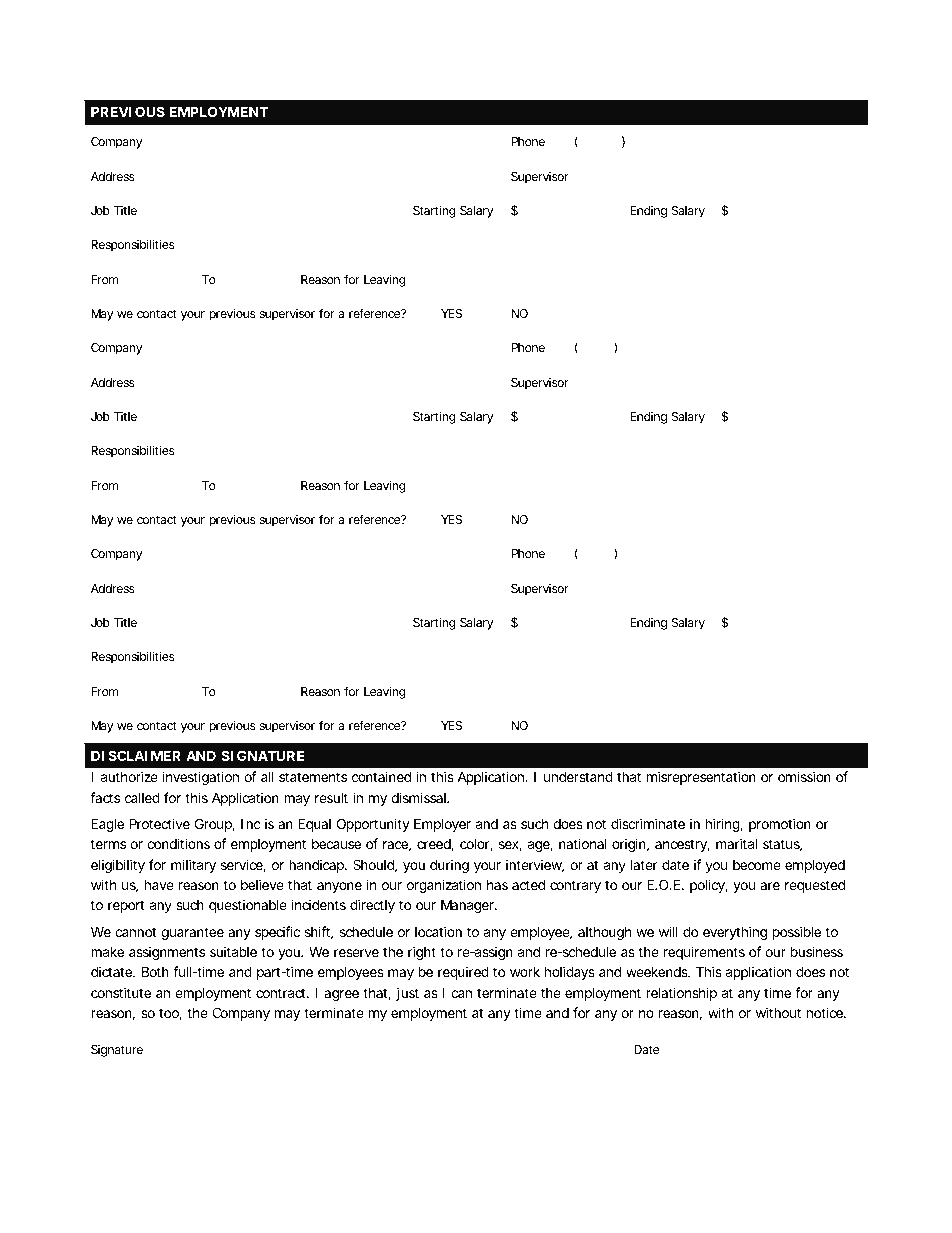 This document has height=1233, width=952. I want to click on just, so click(407, 994).
